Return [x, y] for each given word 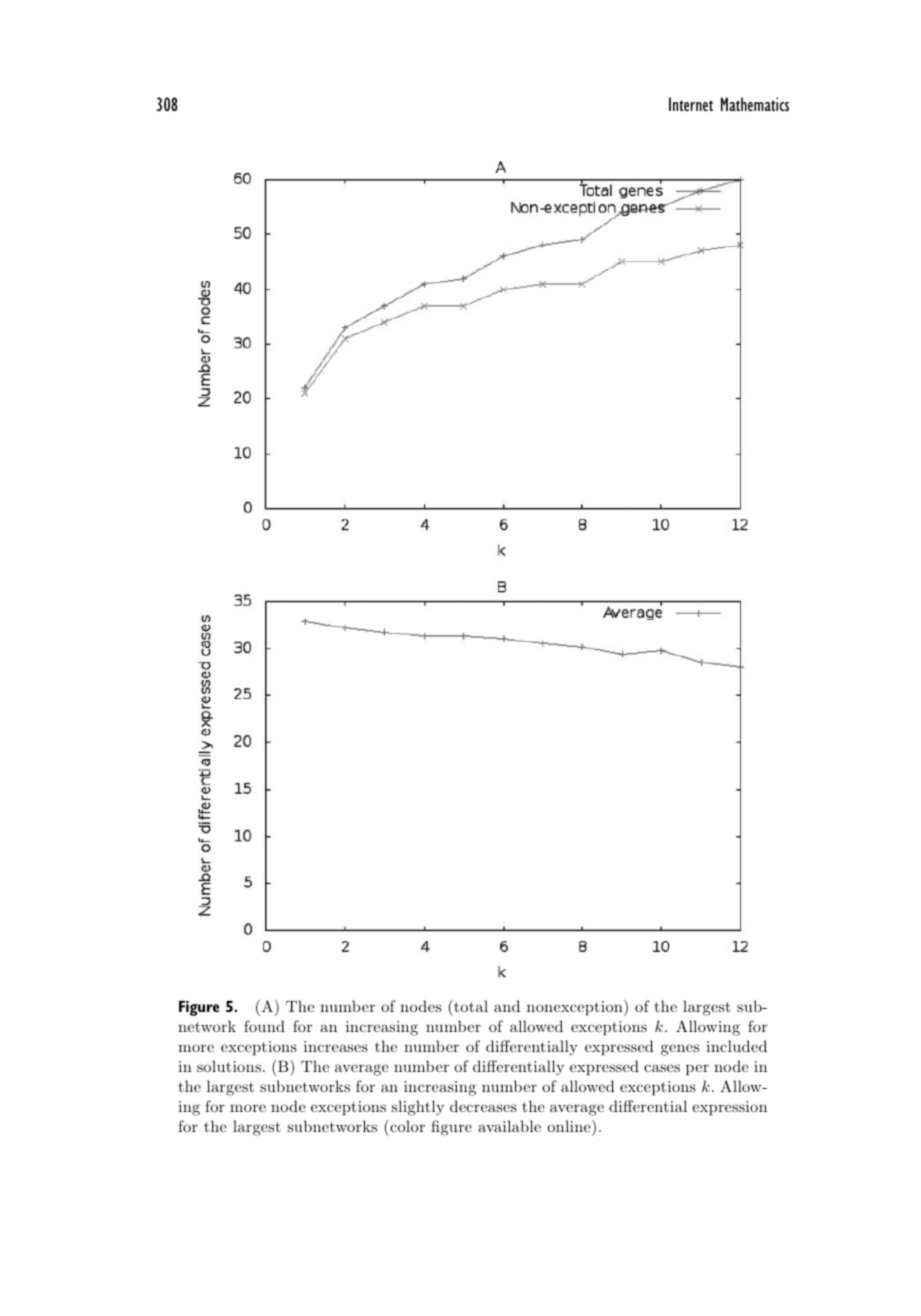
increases [336, 1046]
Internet [691, 104]
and [507, 1006]
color [406, 1126]
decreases [483, 1106]
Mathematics [755, 104]
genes [680, 1050]
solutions [229, 1066]
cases [662, 1068]
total [470, 1006]
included [736, 1046]
